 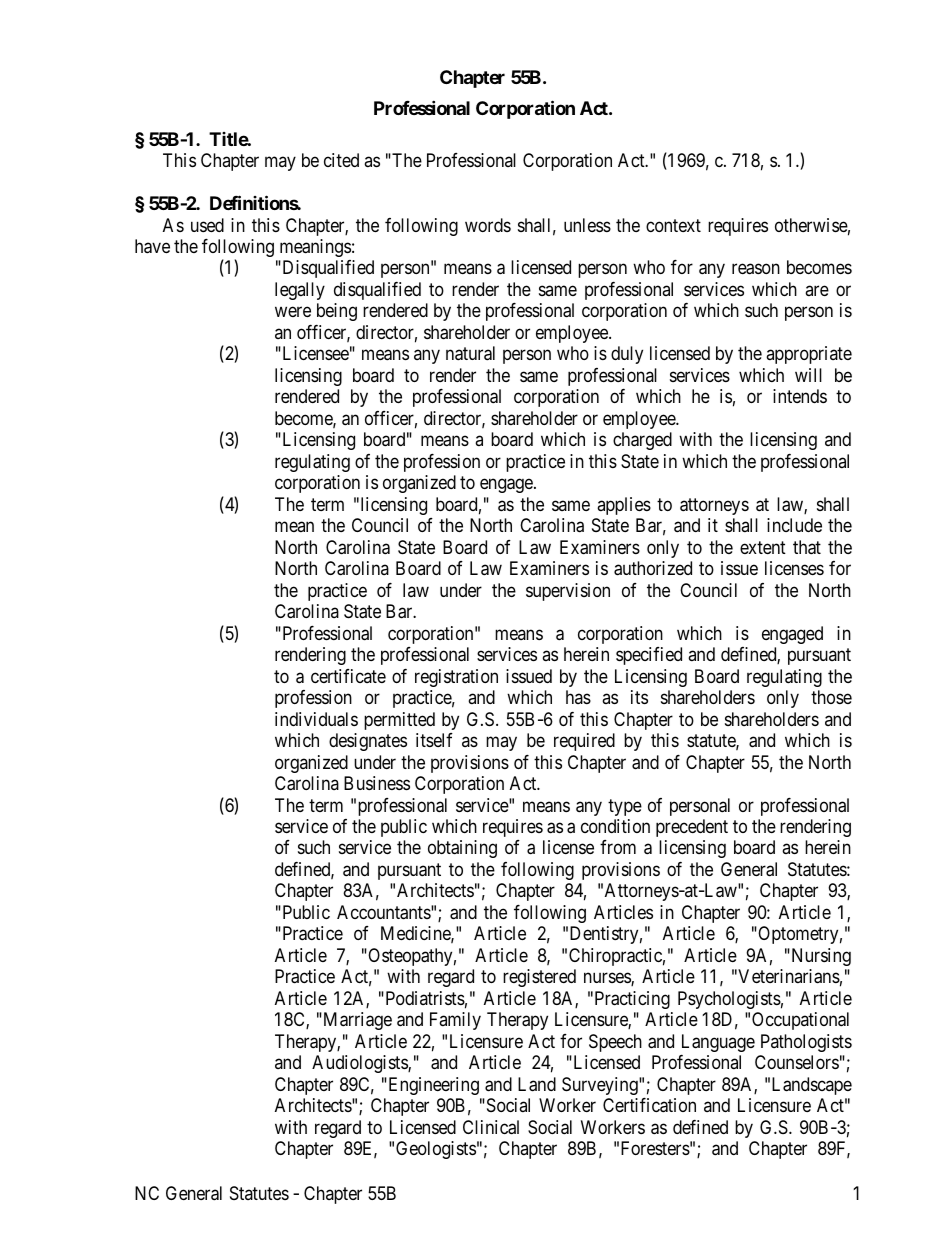 What do you see at coordinates (207, 225) in the image?
I see `used` at bounding box center [207, 225].
